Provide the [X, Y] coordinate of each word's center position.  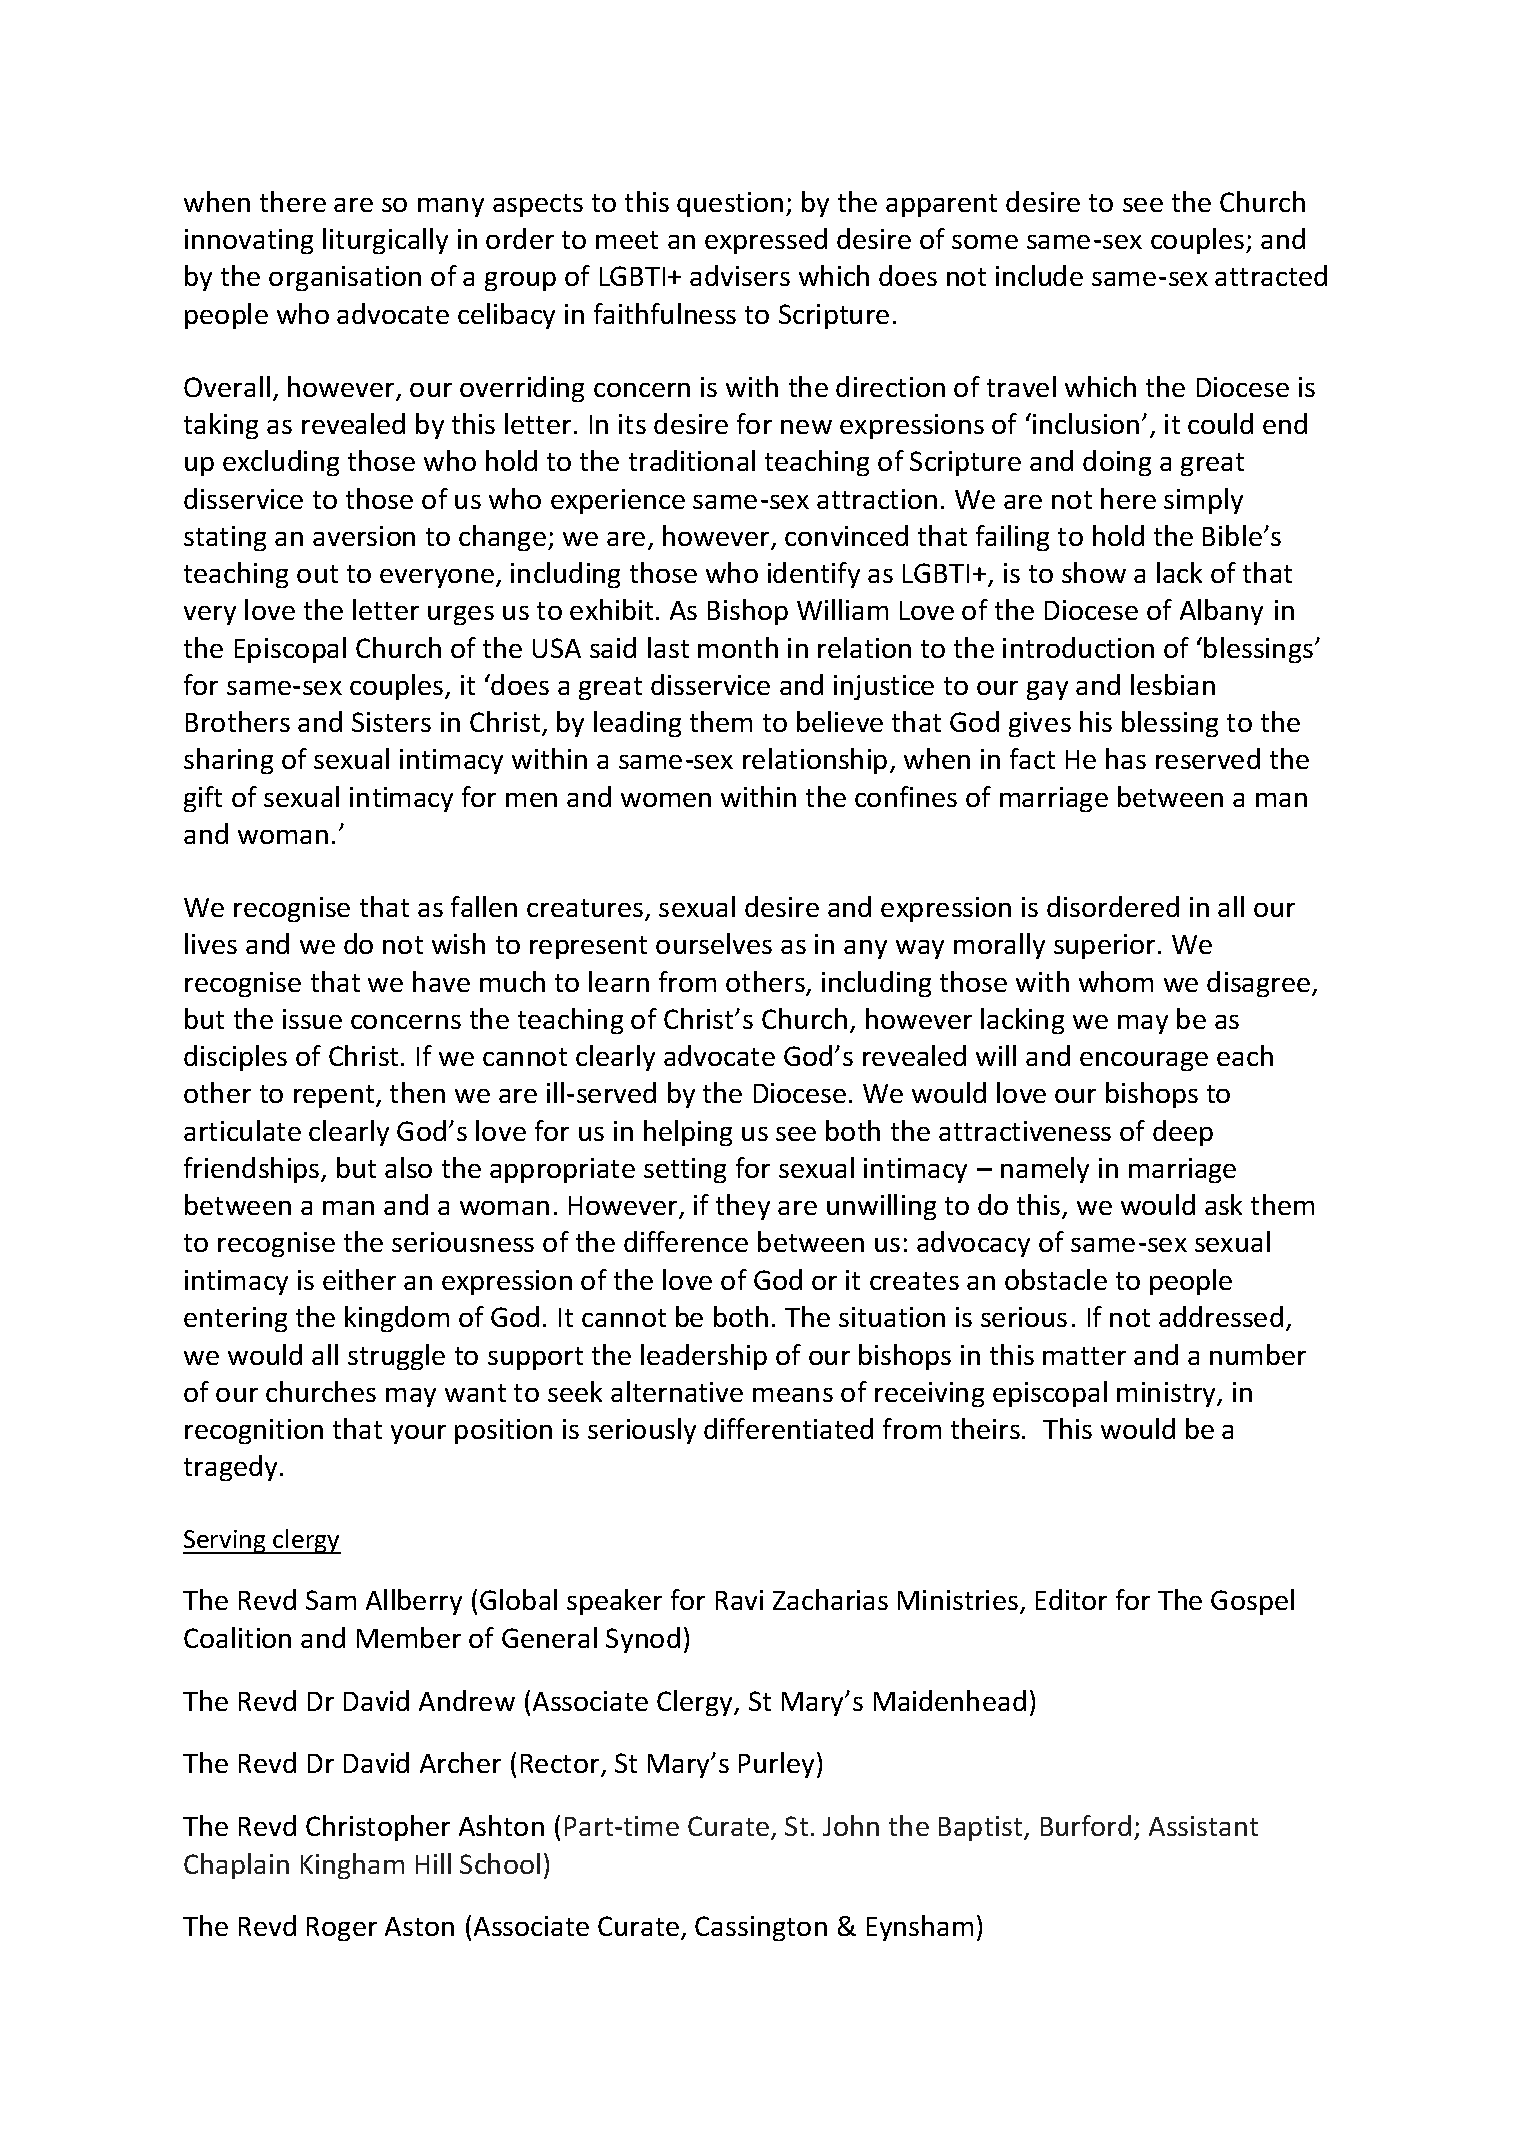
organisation [345, 278]
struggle [396, 1357]
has [1126, 758]
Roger [342, 1929]
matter [1084, 1356]
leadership [704, 1357]
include [1039, 275]
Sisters [391, 722]
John [851, 1825]
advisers [740, 275]
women [666, 800]
